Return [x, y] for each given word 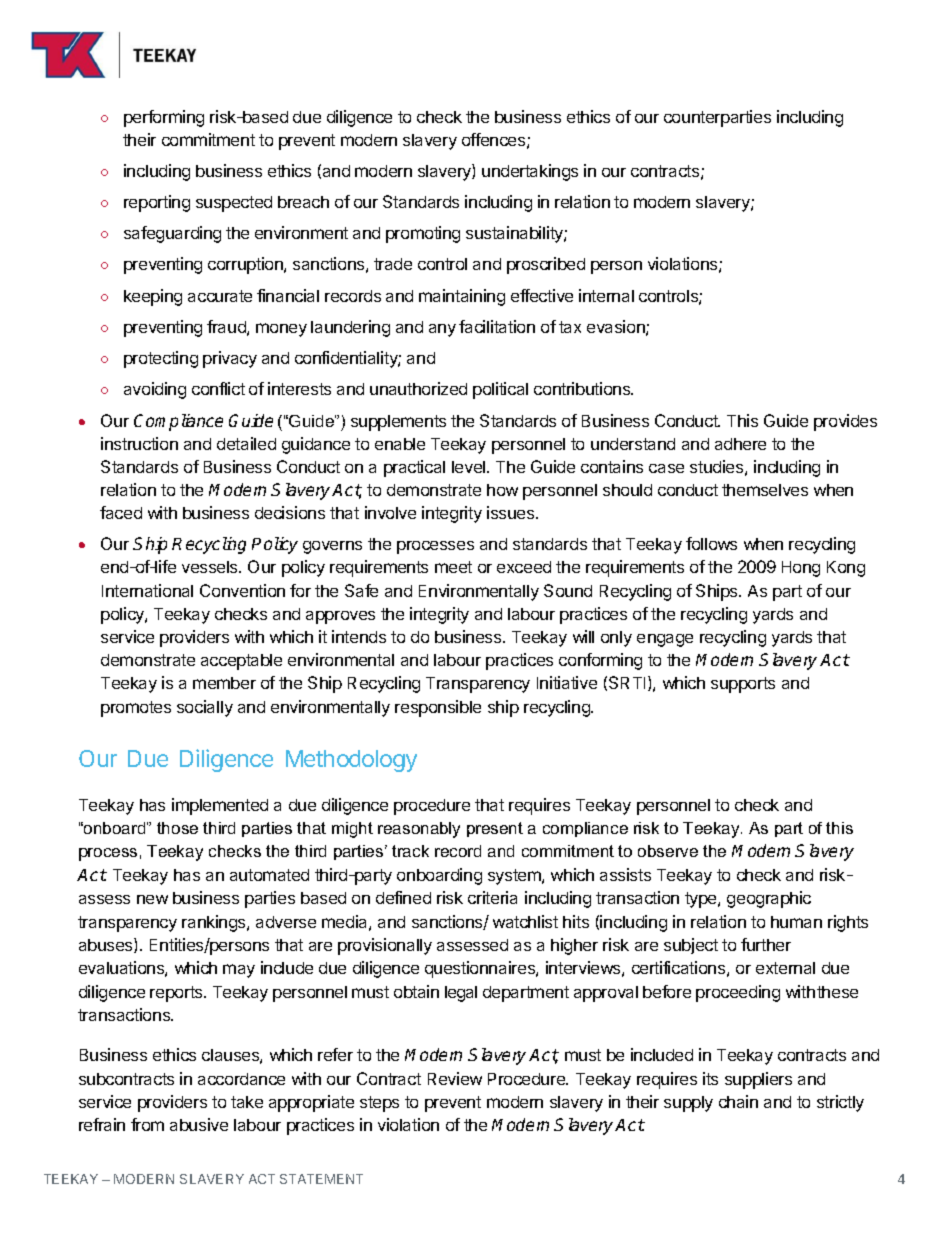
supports [743, 685]
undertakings [530, 172]
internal [606, 295]
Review [455, 1078]
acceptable [241, 662]
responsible [438, 708]
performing [164, 118]
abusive [199, 1124]
